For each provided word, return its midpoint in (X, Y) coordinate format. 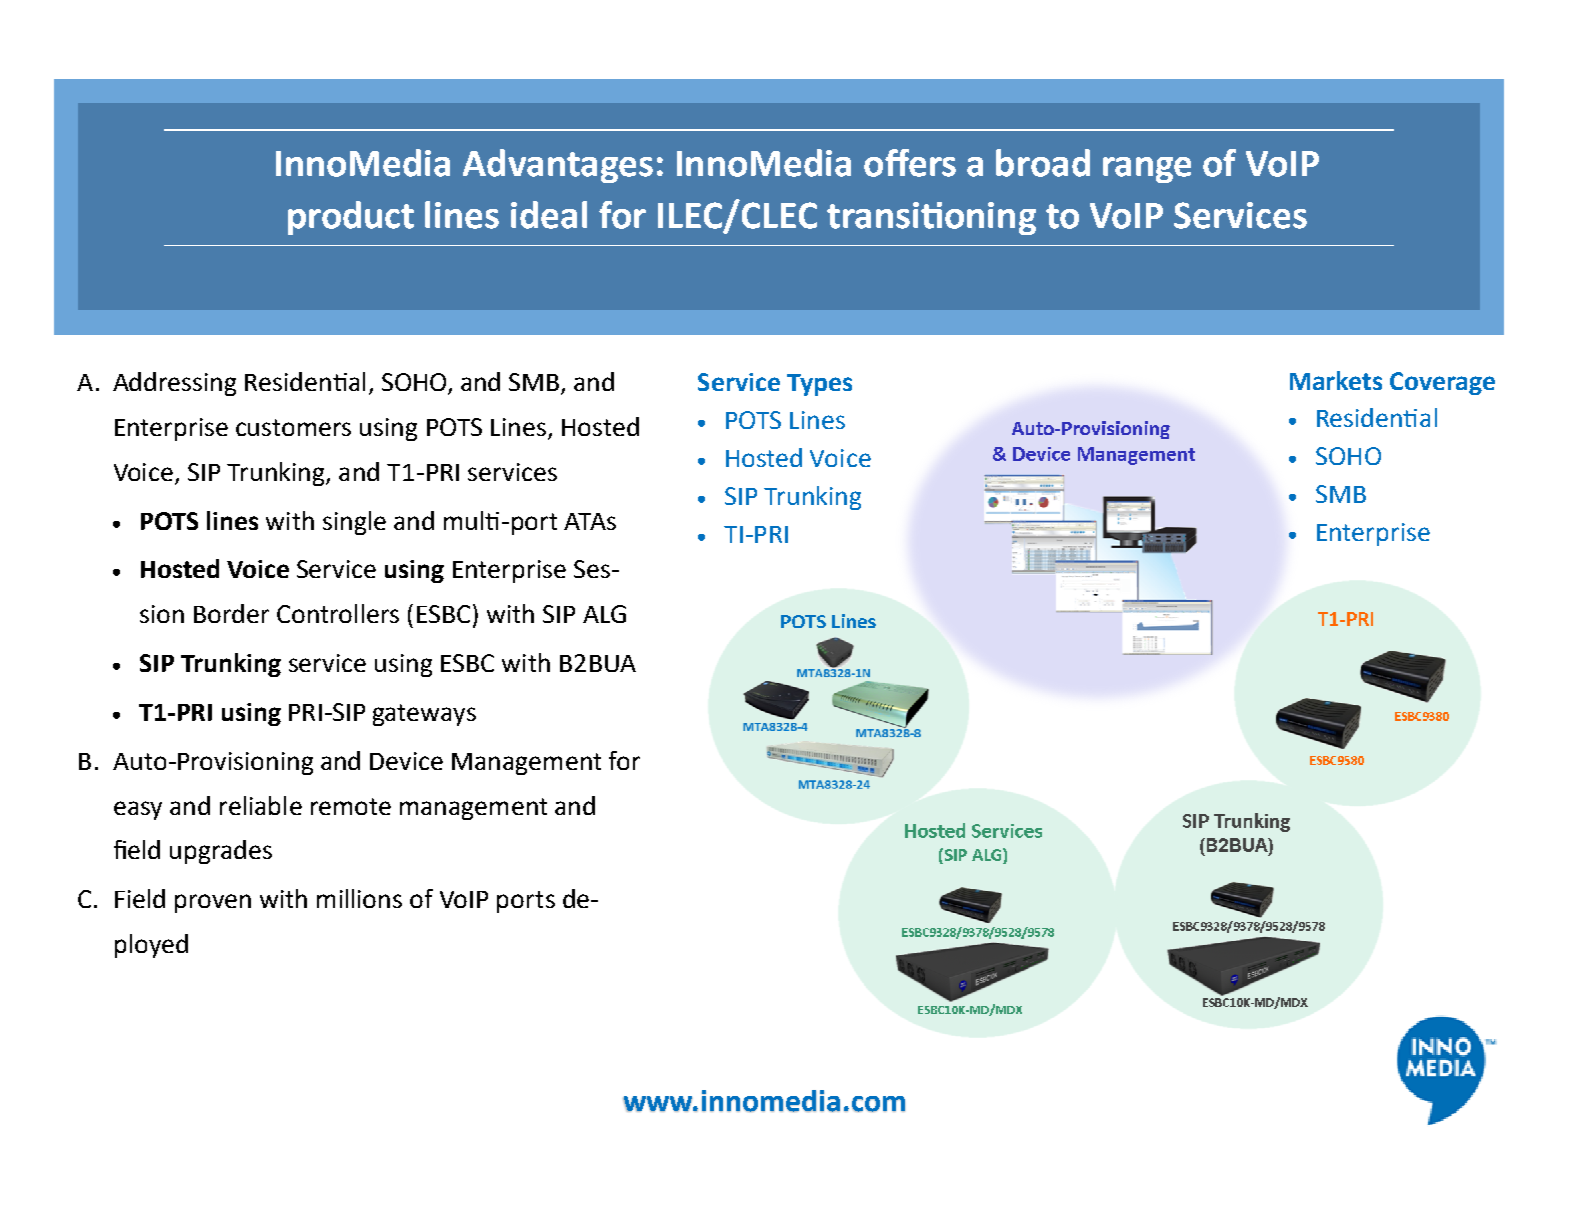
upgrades (221, 852)
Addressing (174, 384)
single (354, 523)
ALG (604, 614)
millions (359, 898)
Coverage (1442, 383)
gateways (424, 715)
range (1147, 170)
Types (819, 385)
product (351, 218)
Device (406, 761)
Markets (1336, 380)
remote (351, 806)
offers (910, 163)
